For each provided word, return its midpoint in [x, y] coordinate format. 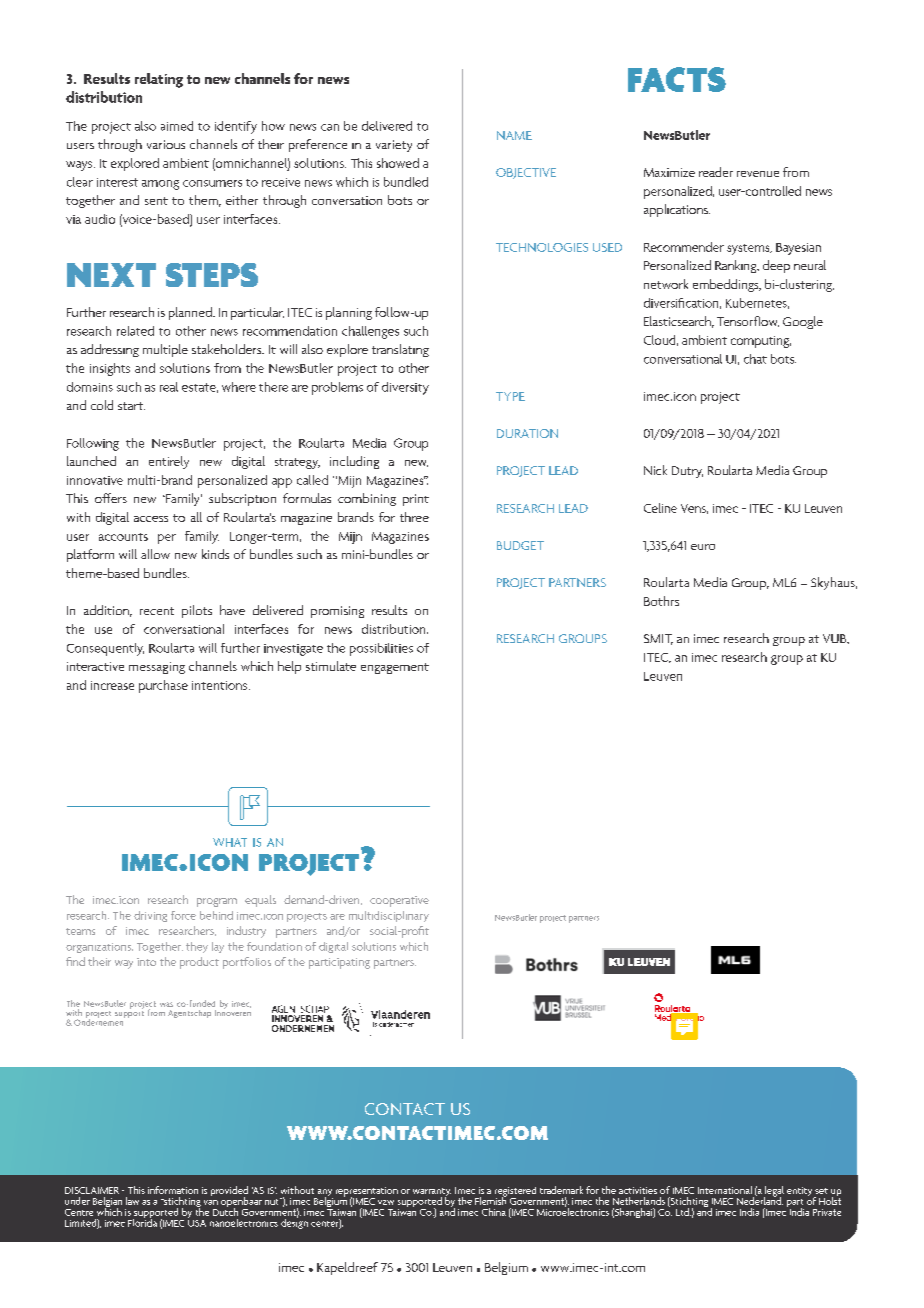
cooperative [399, 901]
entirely [169, 462]
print [416, 500]
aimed [177, 126]
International [725, 1190]
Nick [655, 470]
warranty [432, 1193]
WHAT [230, 842]
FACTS [677, 79]
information [173, 1190]
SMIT [658, 639]
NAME [514, 135]
